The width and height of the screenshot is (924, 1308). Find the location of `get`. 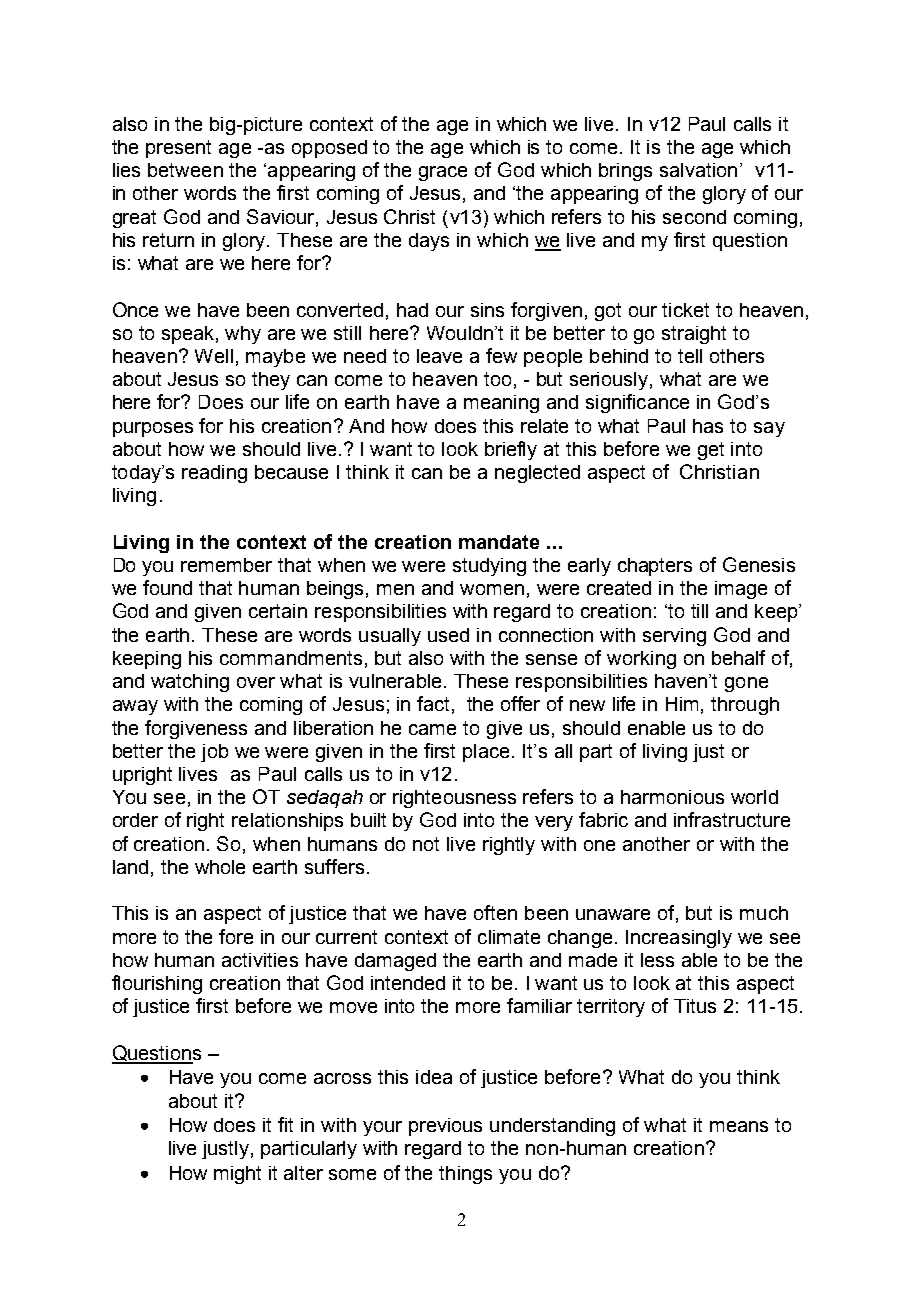

get is located at coordinates (711, 451).
